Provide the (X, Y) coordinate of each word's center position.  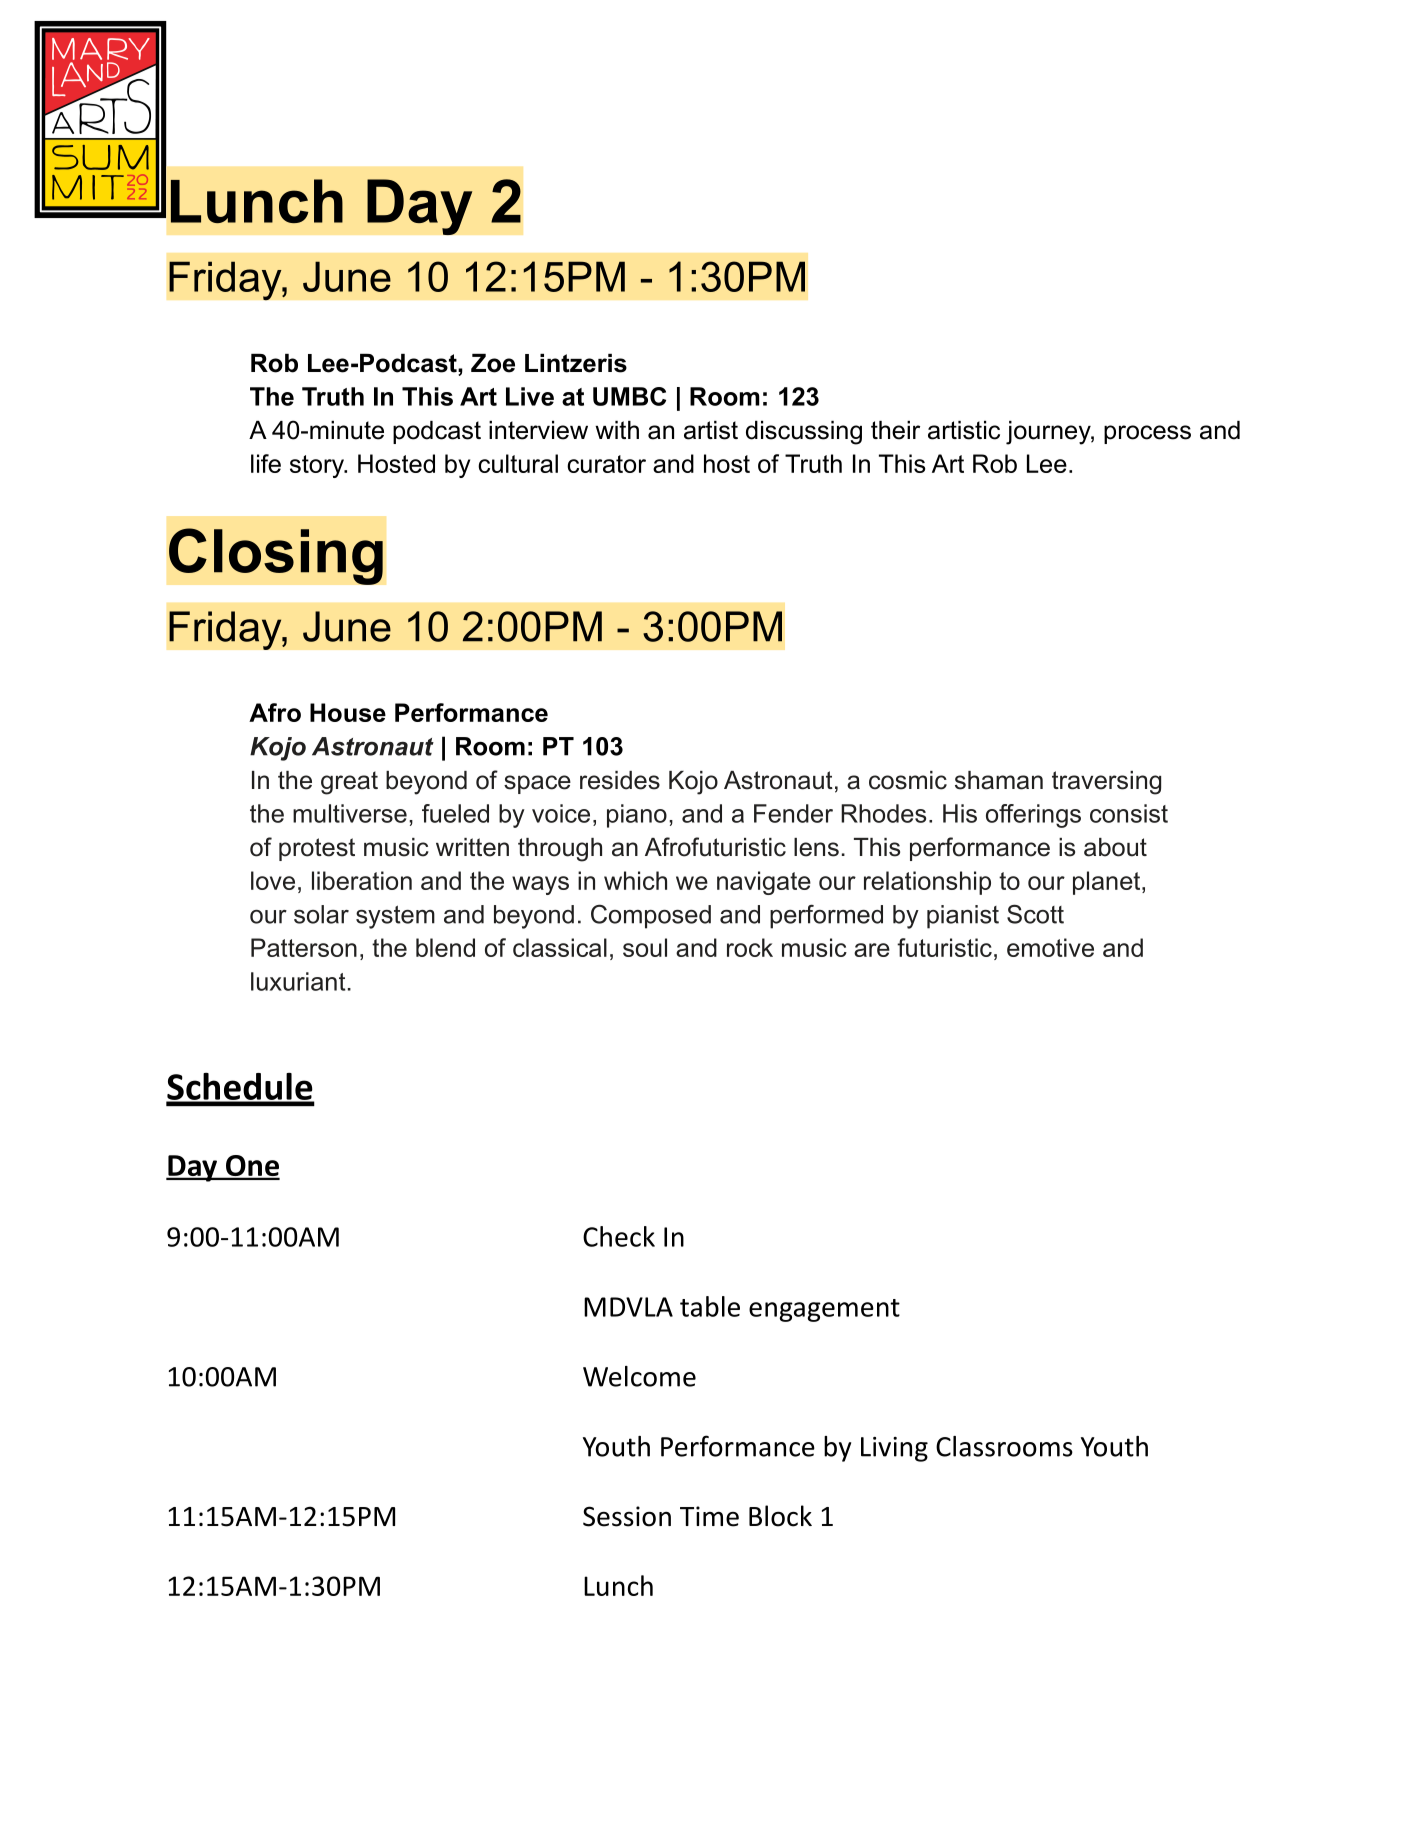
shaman (999, 780)
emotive (1050, 947)
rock (750, 947)
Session (627, 1516)
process (1147, 434)
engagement (824, 1310)
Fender (793, 813)
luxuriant (298, 981)
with (617, 430)
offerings (1033, 816)
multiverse (350, 813)
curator (606, 464)
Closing (276, 556)
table (710, 1306)
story (318, 466)
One (252, 1167)
